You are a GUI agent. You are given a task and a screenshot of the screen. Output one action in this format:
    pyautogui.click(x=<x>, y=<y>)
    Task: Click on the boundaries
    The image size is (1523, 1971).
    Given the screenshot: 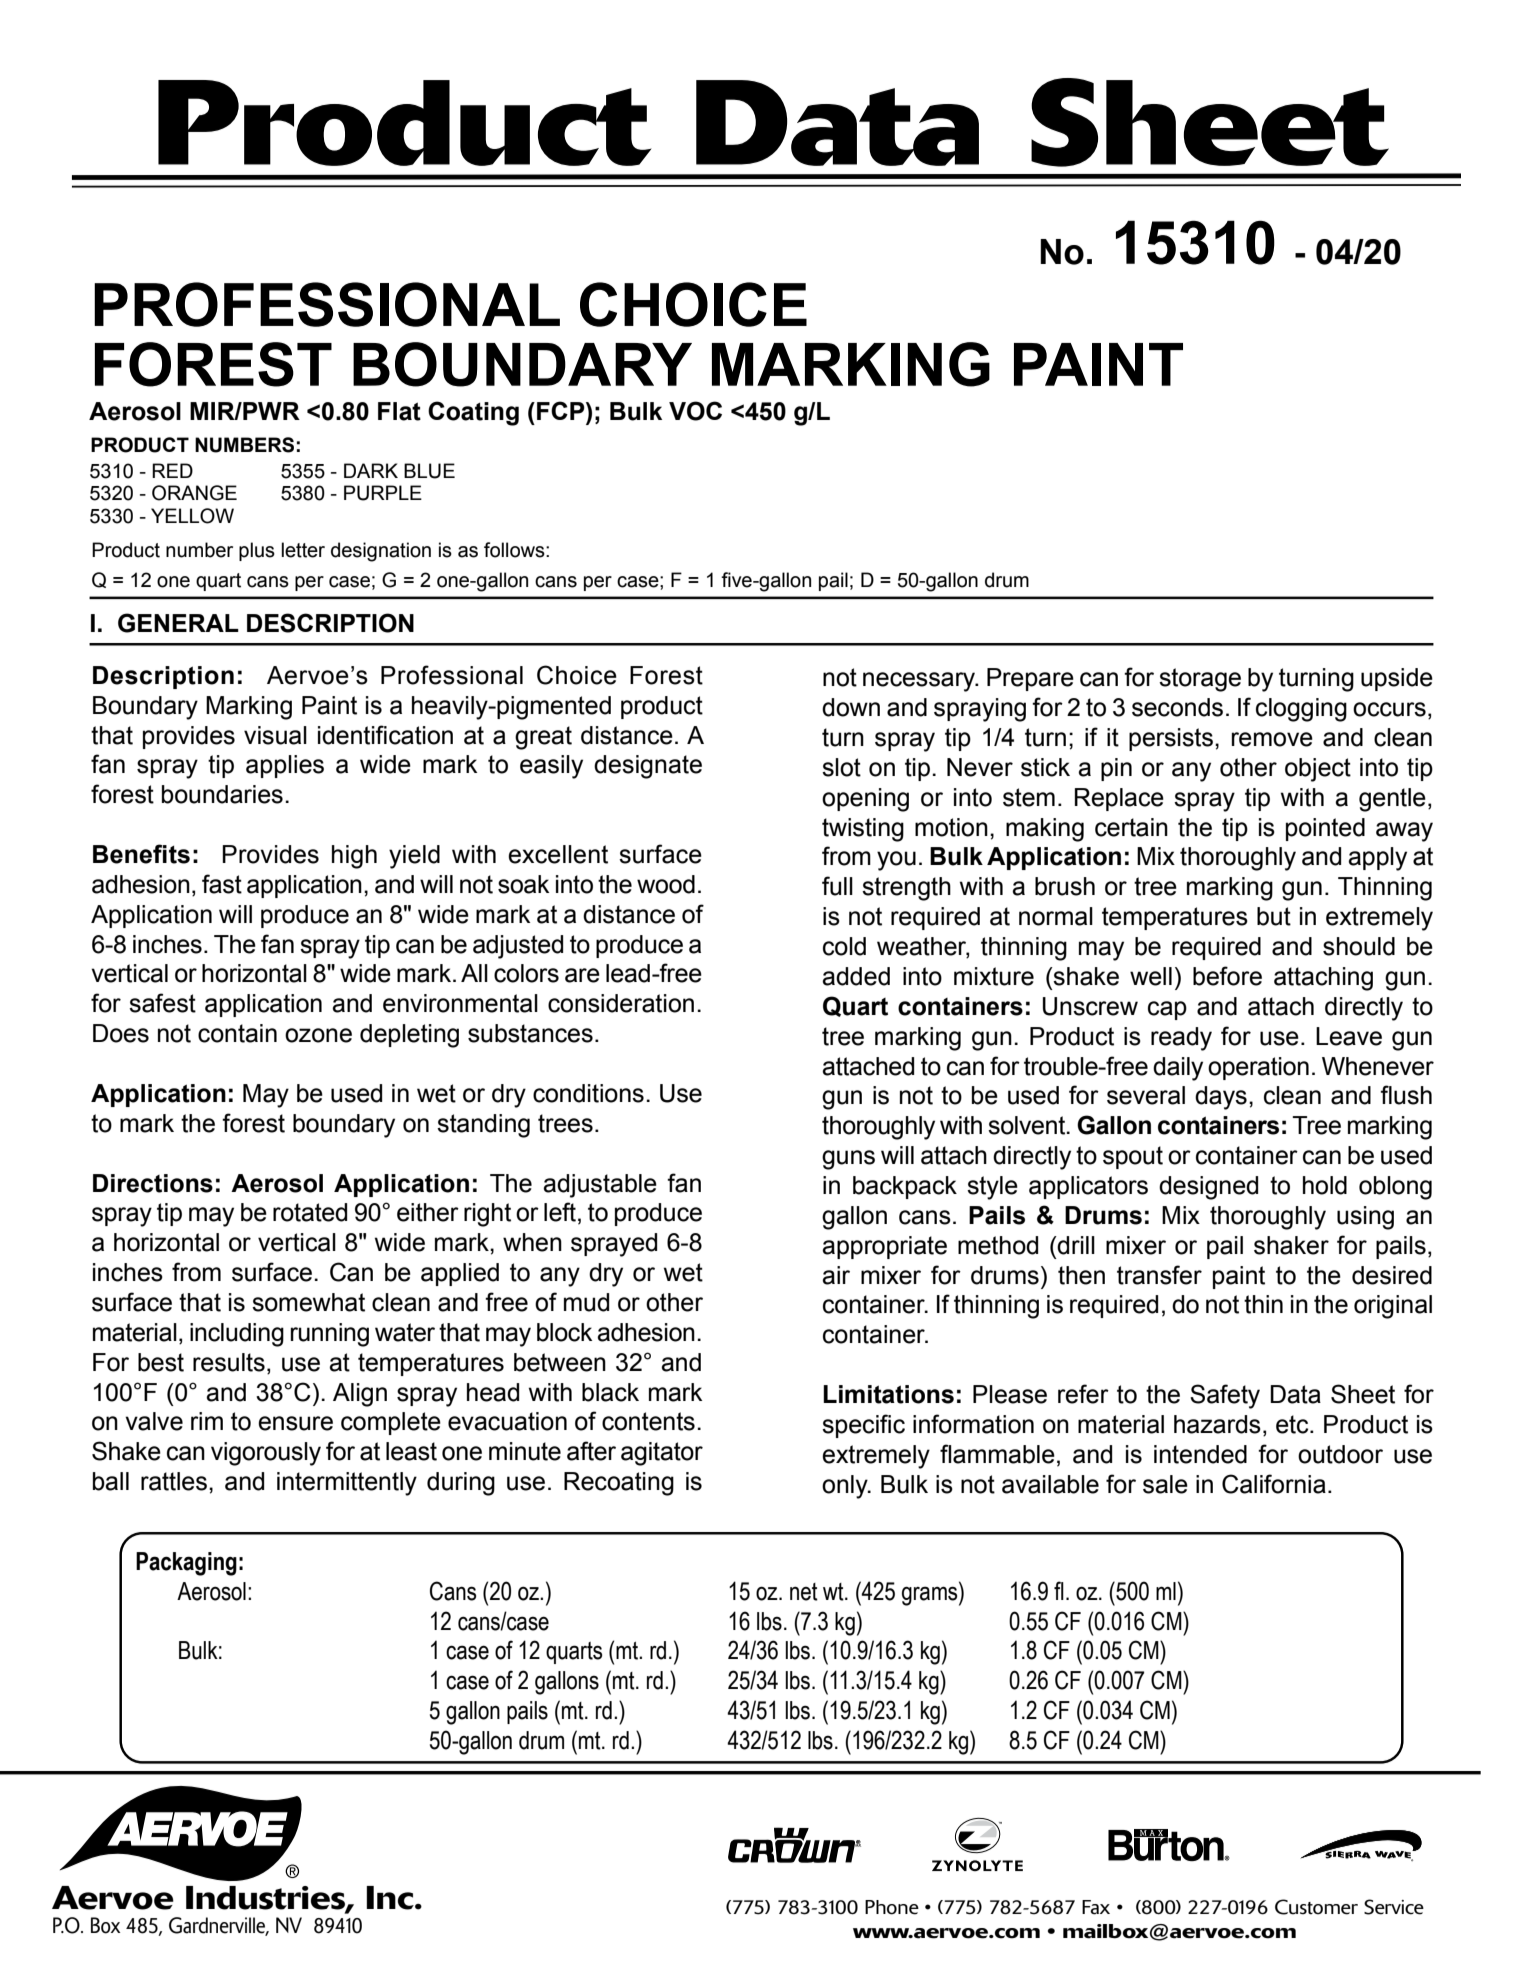 What is the action you would take?
    pyautogui.click(x=222, y=794)
